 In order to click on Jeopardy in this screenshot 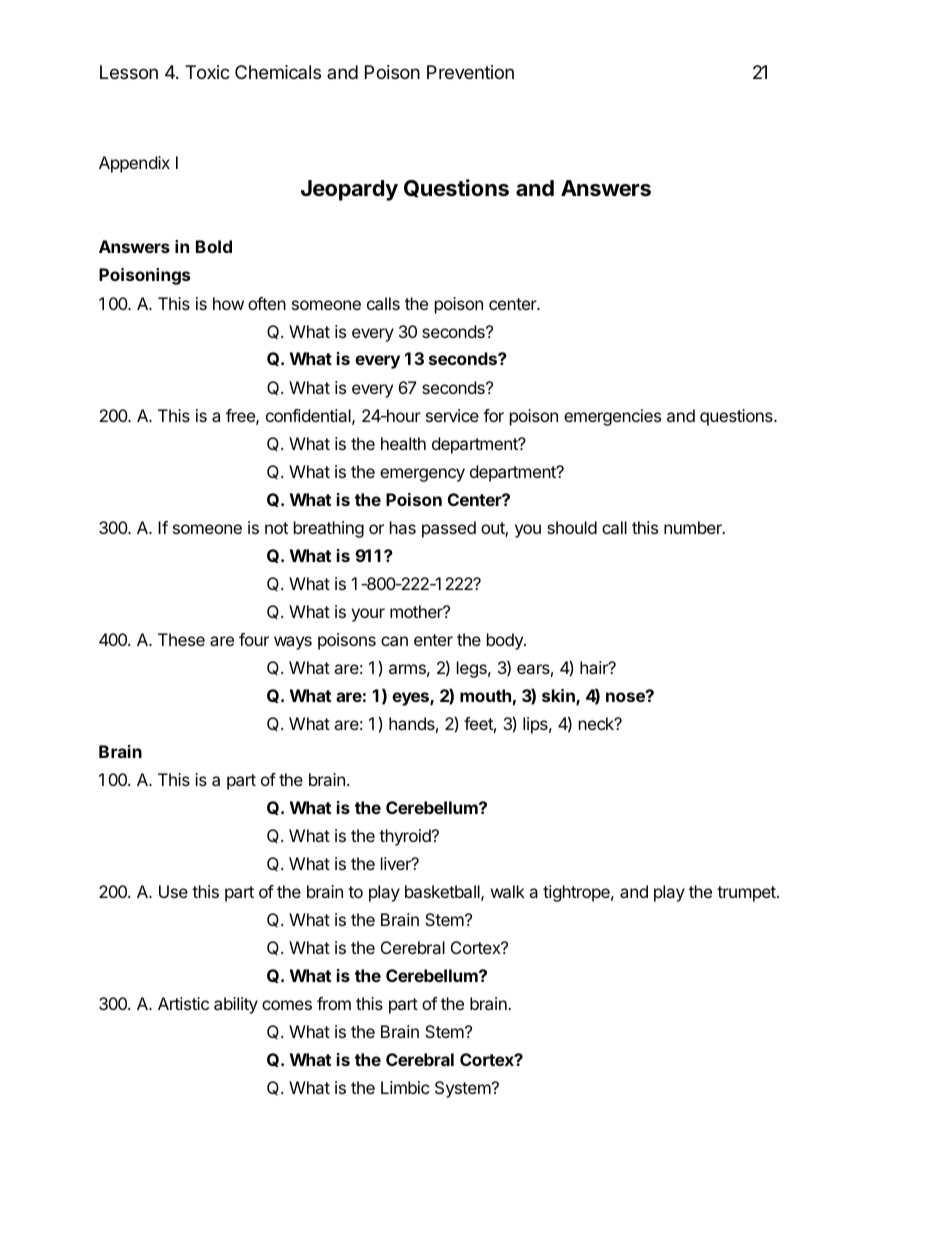, I will do `click(349, 190)`.
